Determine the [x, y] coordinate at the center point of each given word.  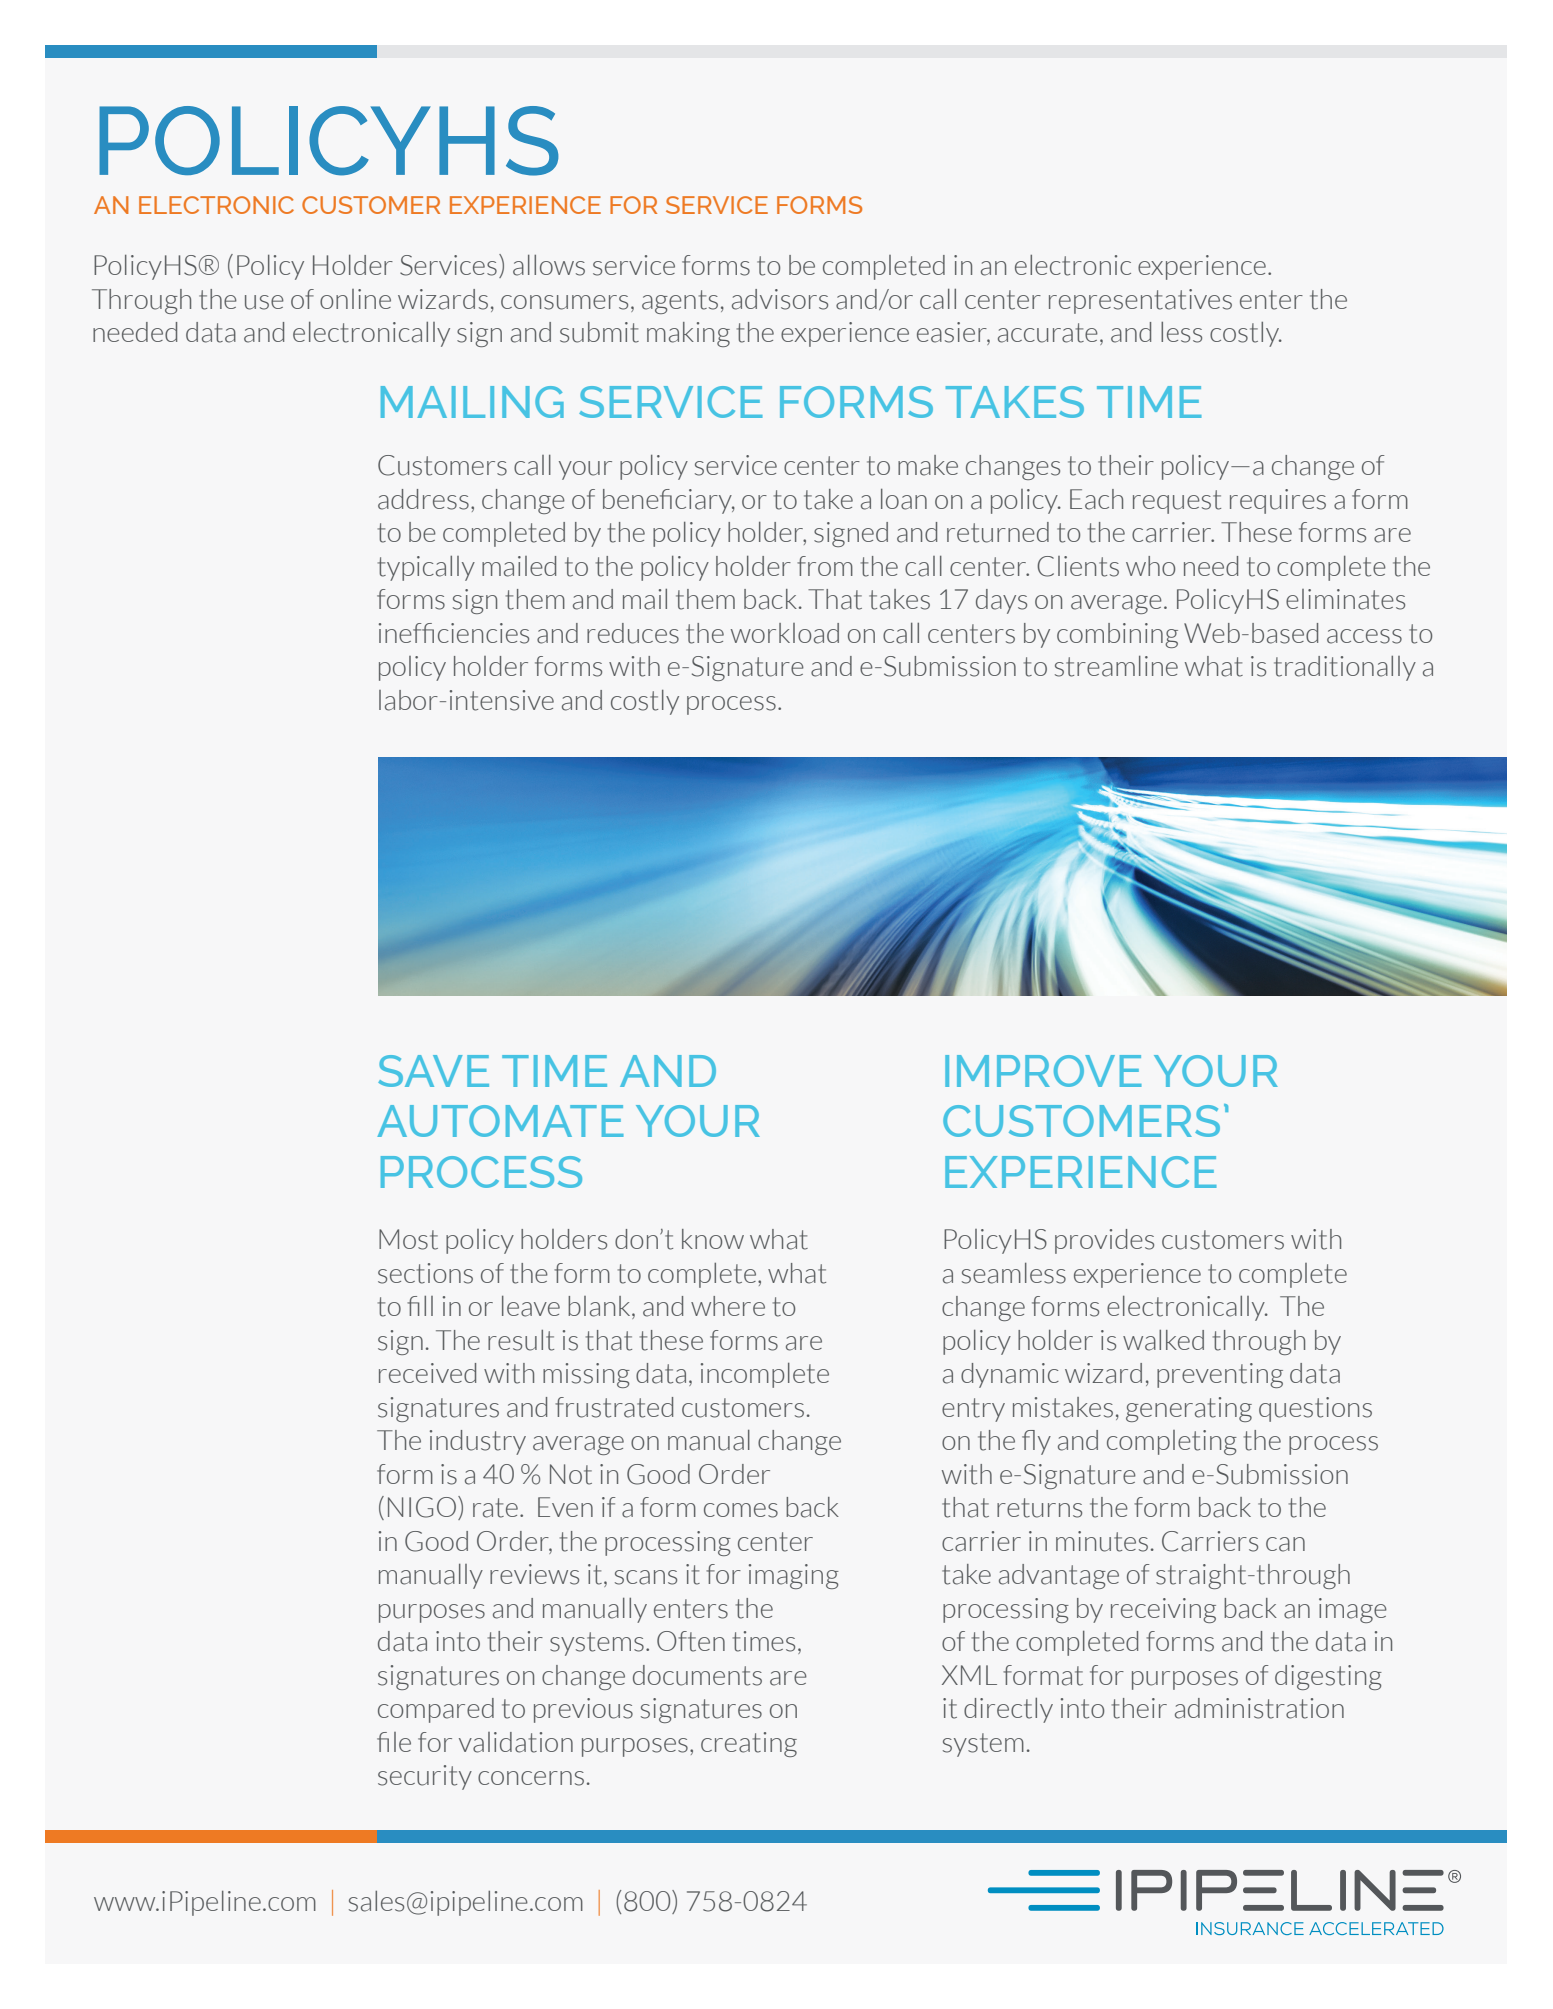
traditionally [1345, 668]
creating [749, 1744]
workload [785, 633]
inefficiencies [454, 633]
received [427, 1373]
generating [1189, 1409]
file [394, 1742]
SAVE [433, 1071]
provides [1104, 1241]
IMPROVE [1043, 1071]
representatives [1140, 301]
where [728, 1306]
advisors [780, 299]
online [355, 299]
